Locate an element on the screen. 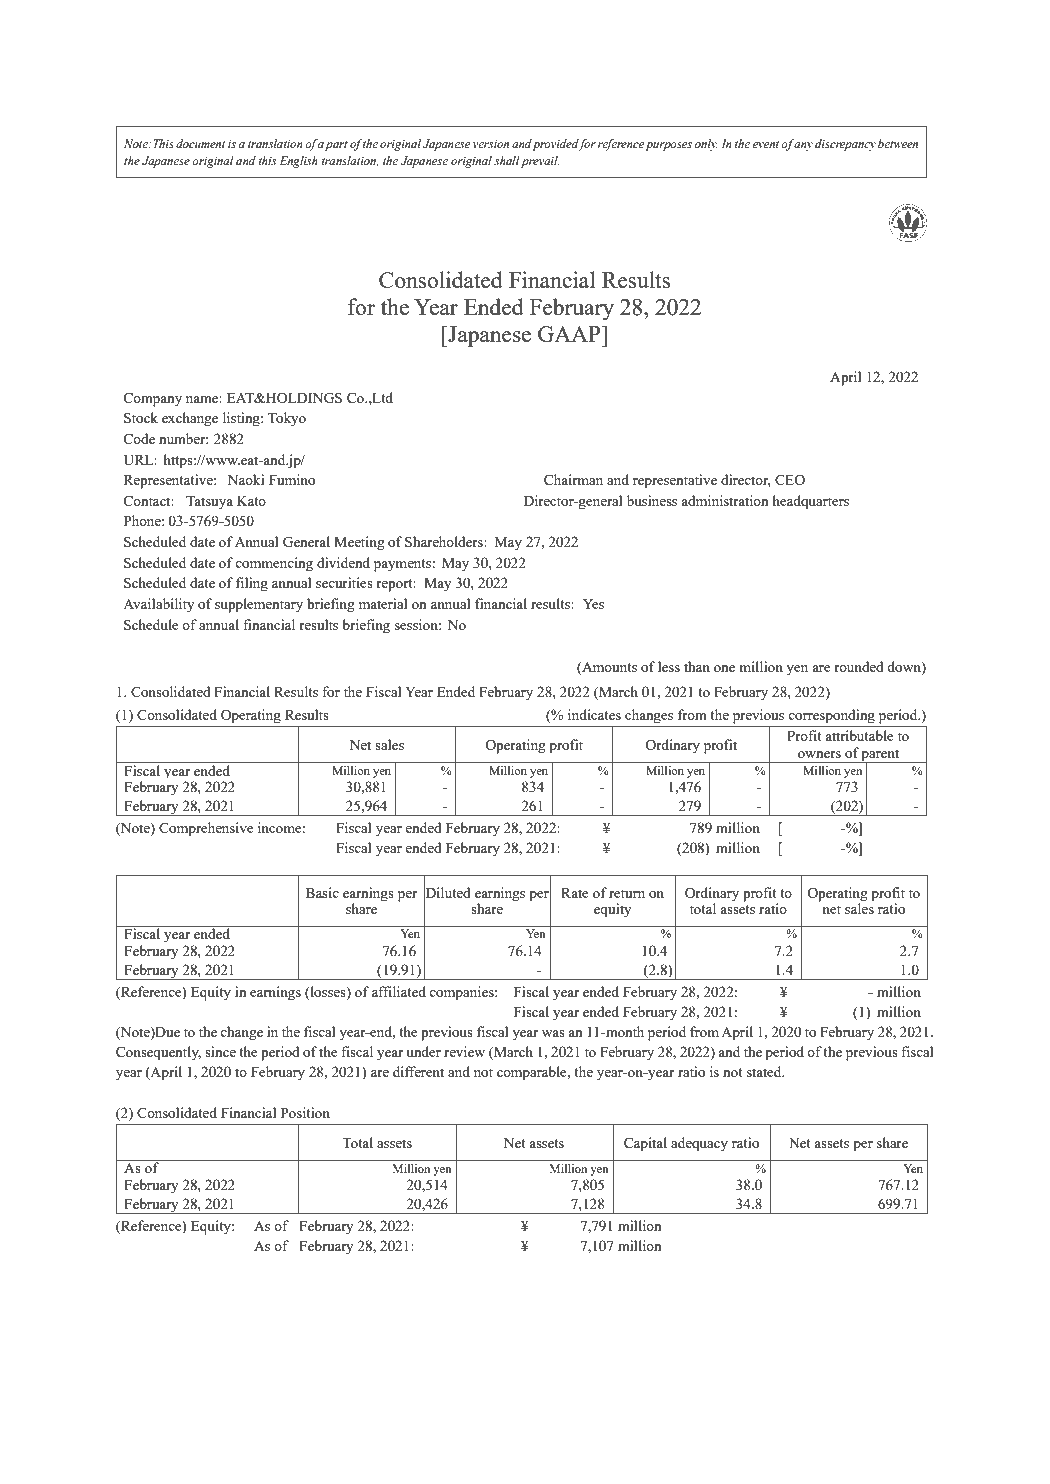 The width and height of the screenshot is (1050, 1484). headquarters is located at coordinates (810, 502).
